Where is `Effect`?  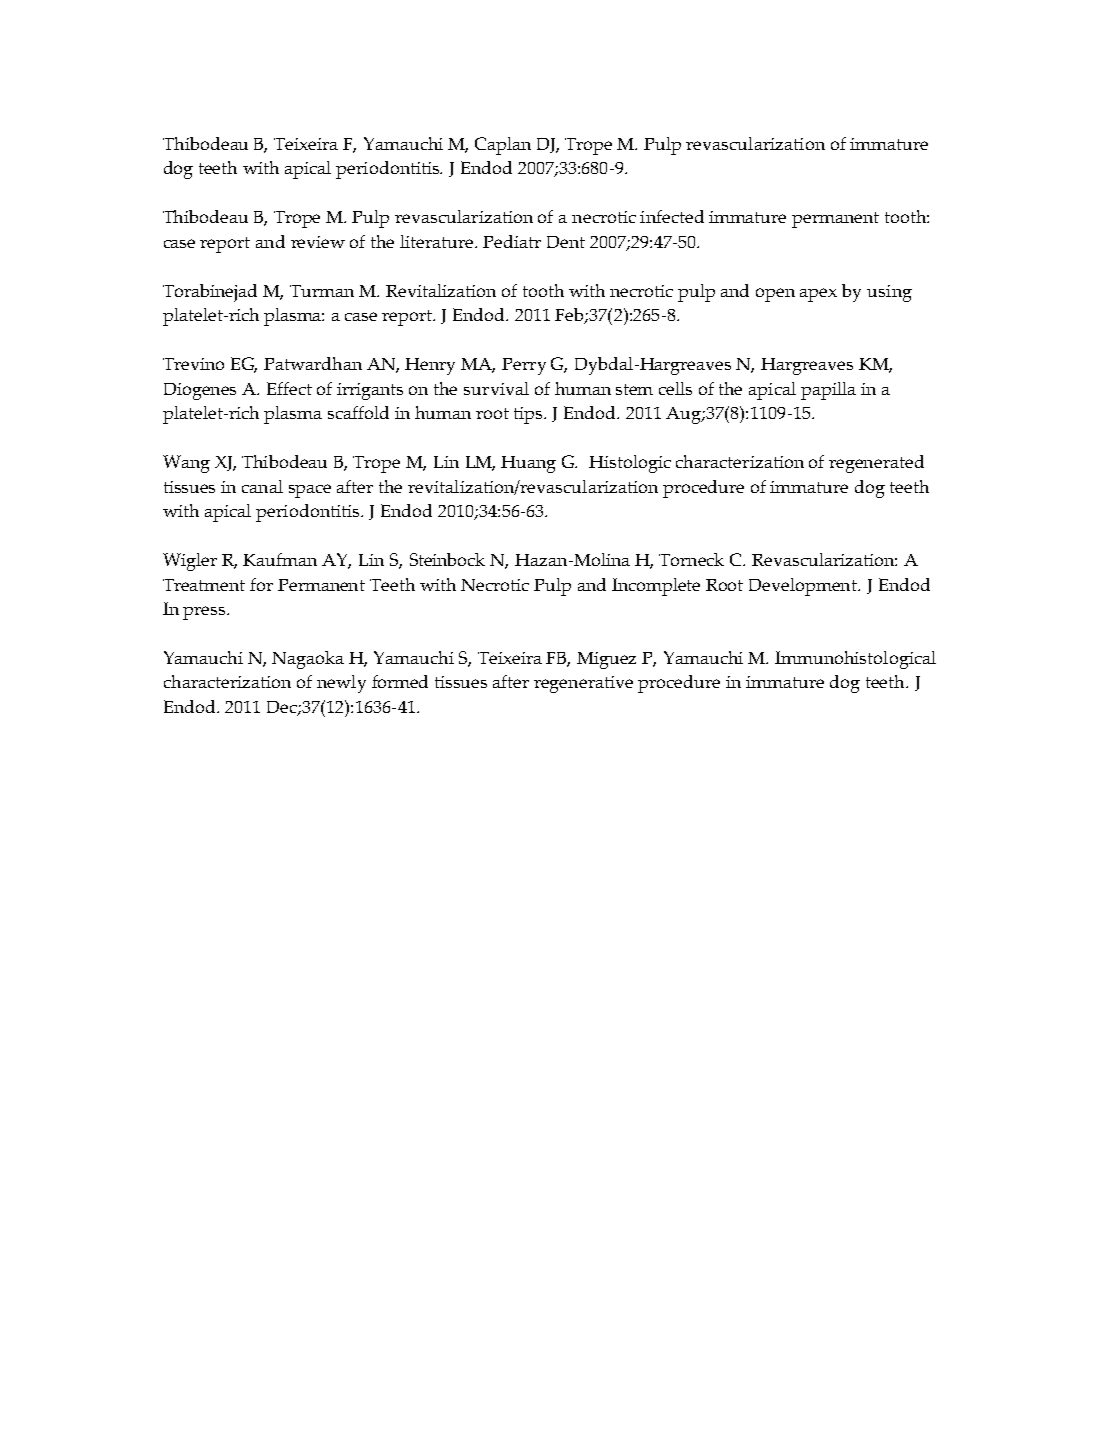
Effect is located at coordinates (289, 388).
